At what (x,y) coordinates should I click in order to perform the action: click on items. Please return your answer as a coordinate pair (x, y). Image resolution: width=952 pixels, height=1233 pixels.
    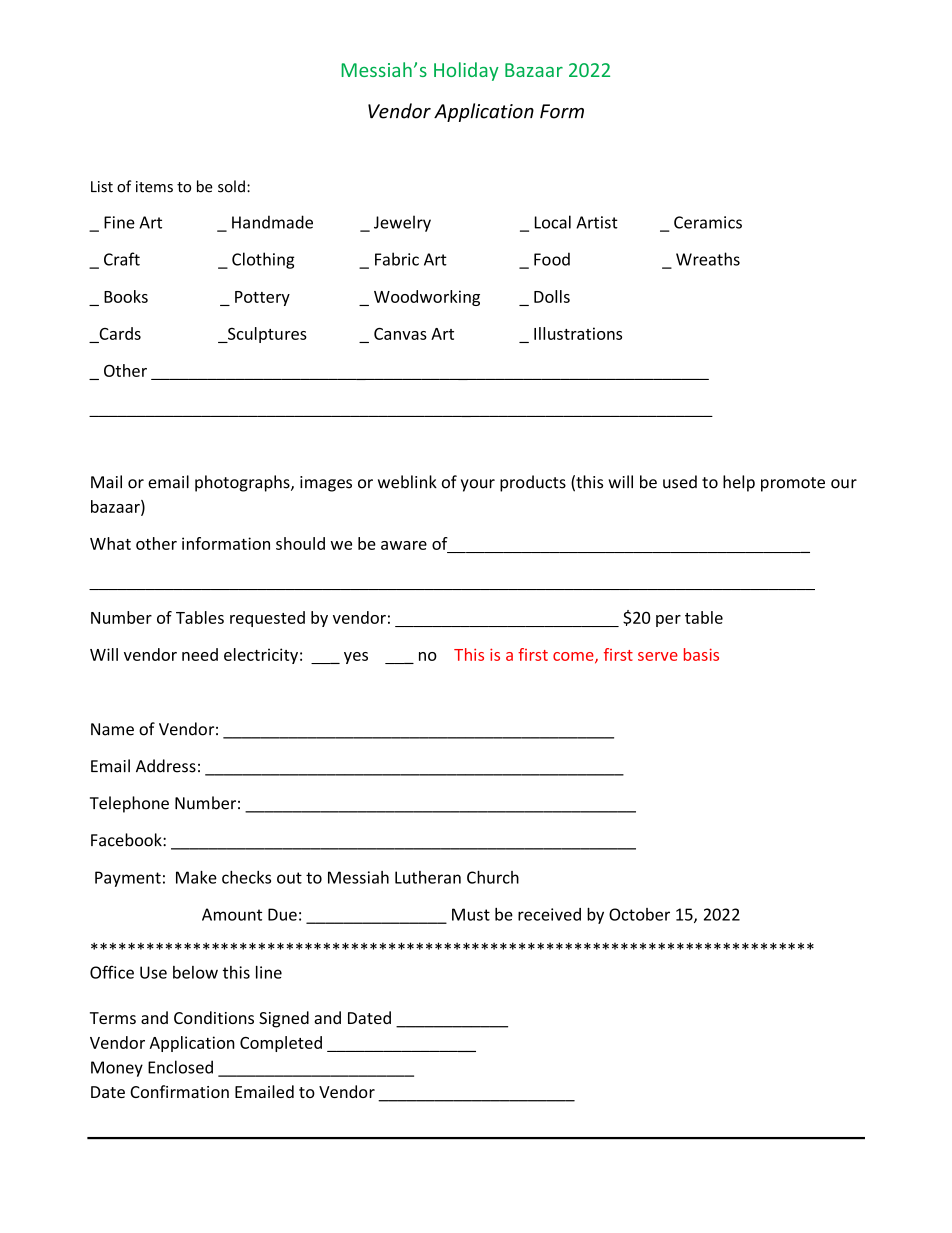
    Looking at the image, I should click on (154, 187).
